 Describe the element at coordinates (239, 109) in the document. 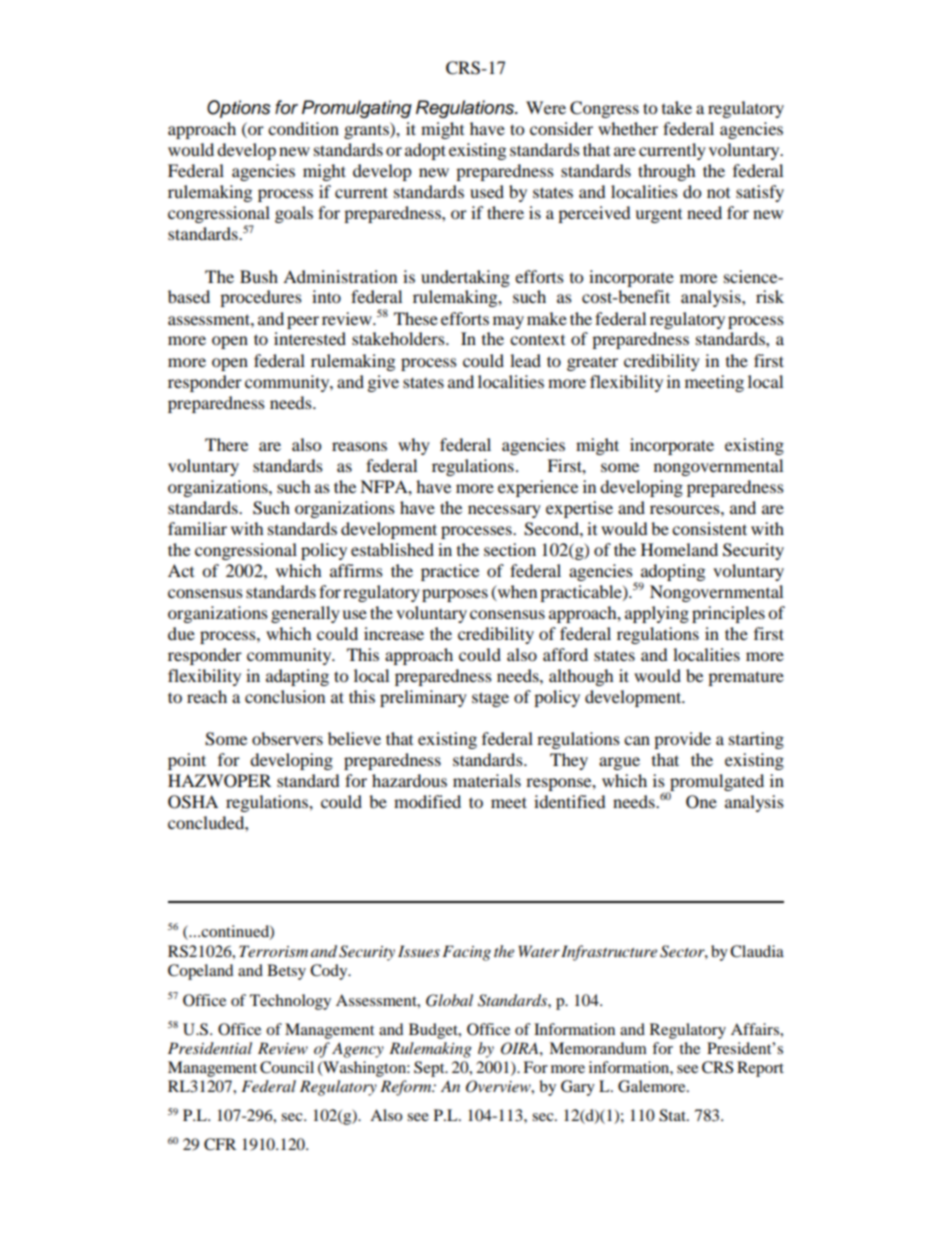

I see `Options` at that location.
